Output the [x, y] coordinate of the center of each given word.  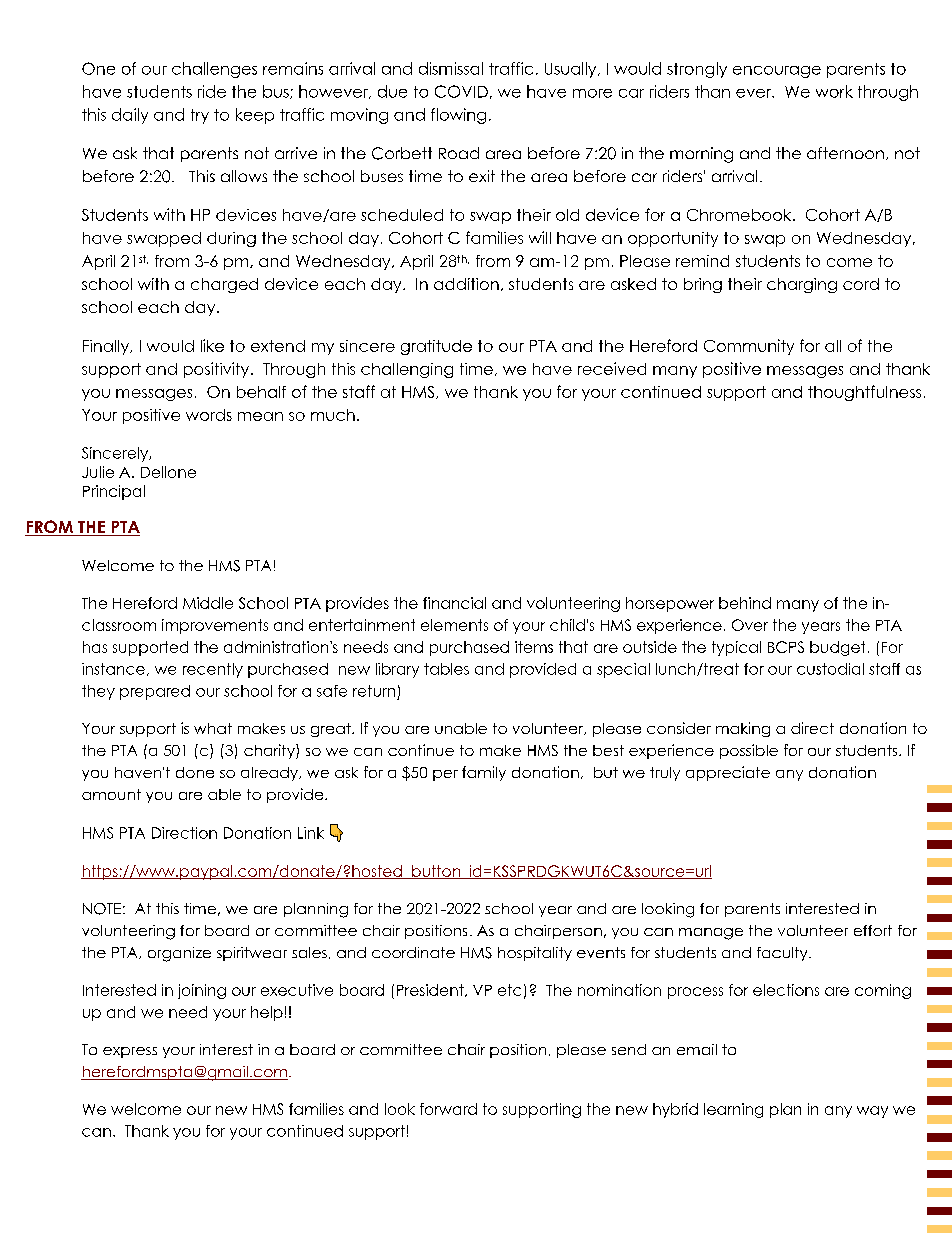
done [195, 772]
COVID [461, 91]
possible [749, 751]
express [130, 1052]
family [484, 773]
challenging [407, 370]
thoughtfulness [864, 393]
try [200, 116]
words [209, 415]
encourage [777, 72]
